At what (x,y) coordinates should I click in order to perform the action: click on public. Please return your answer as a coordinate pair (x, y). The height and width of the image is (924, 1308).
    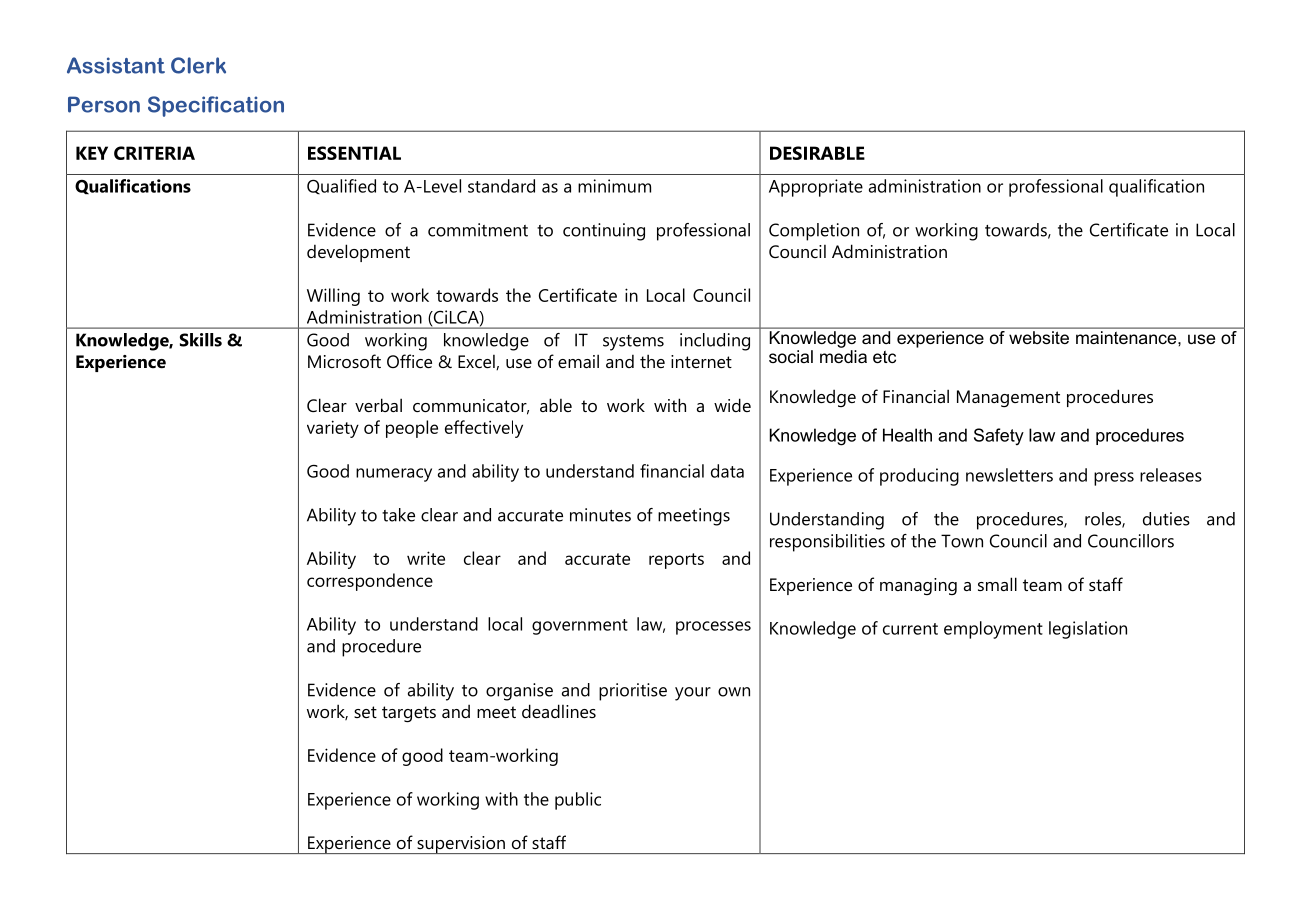
    Looking at the image, I should click on (578, 801).
